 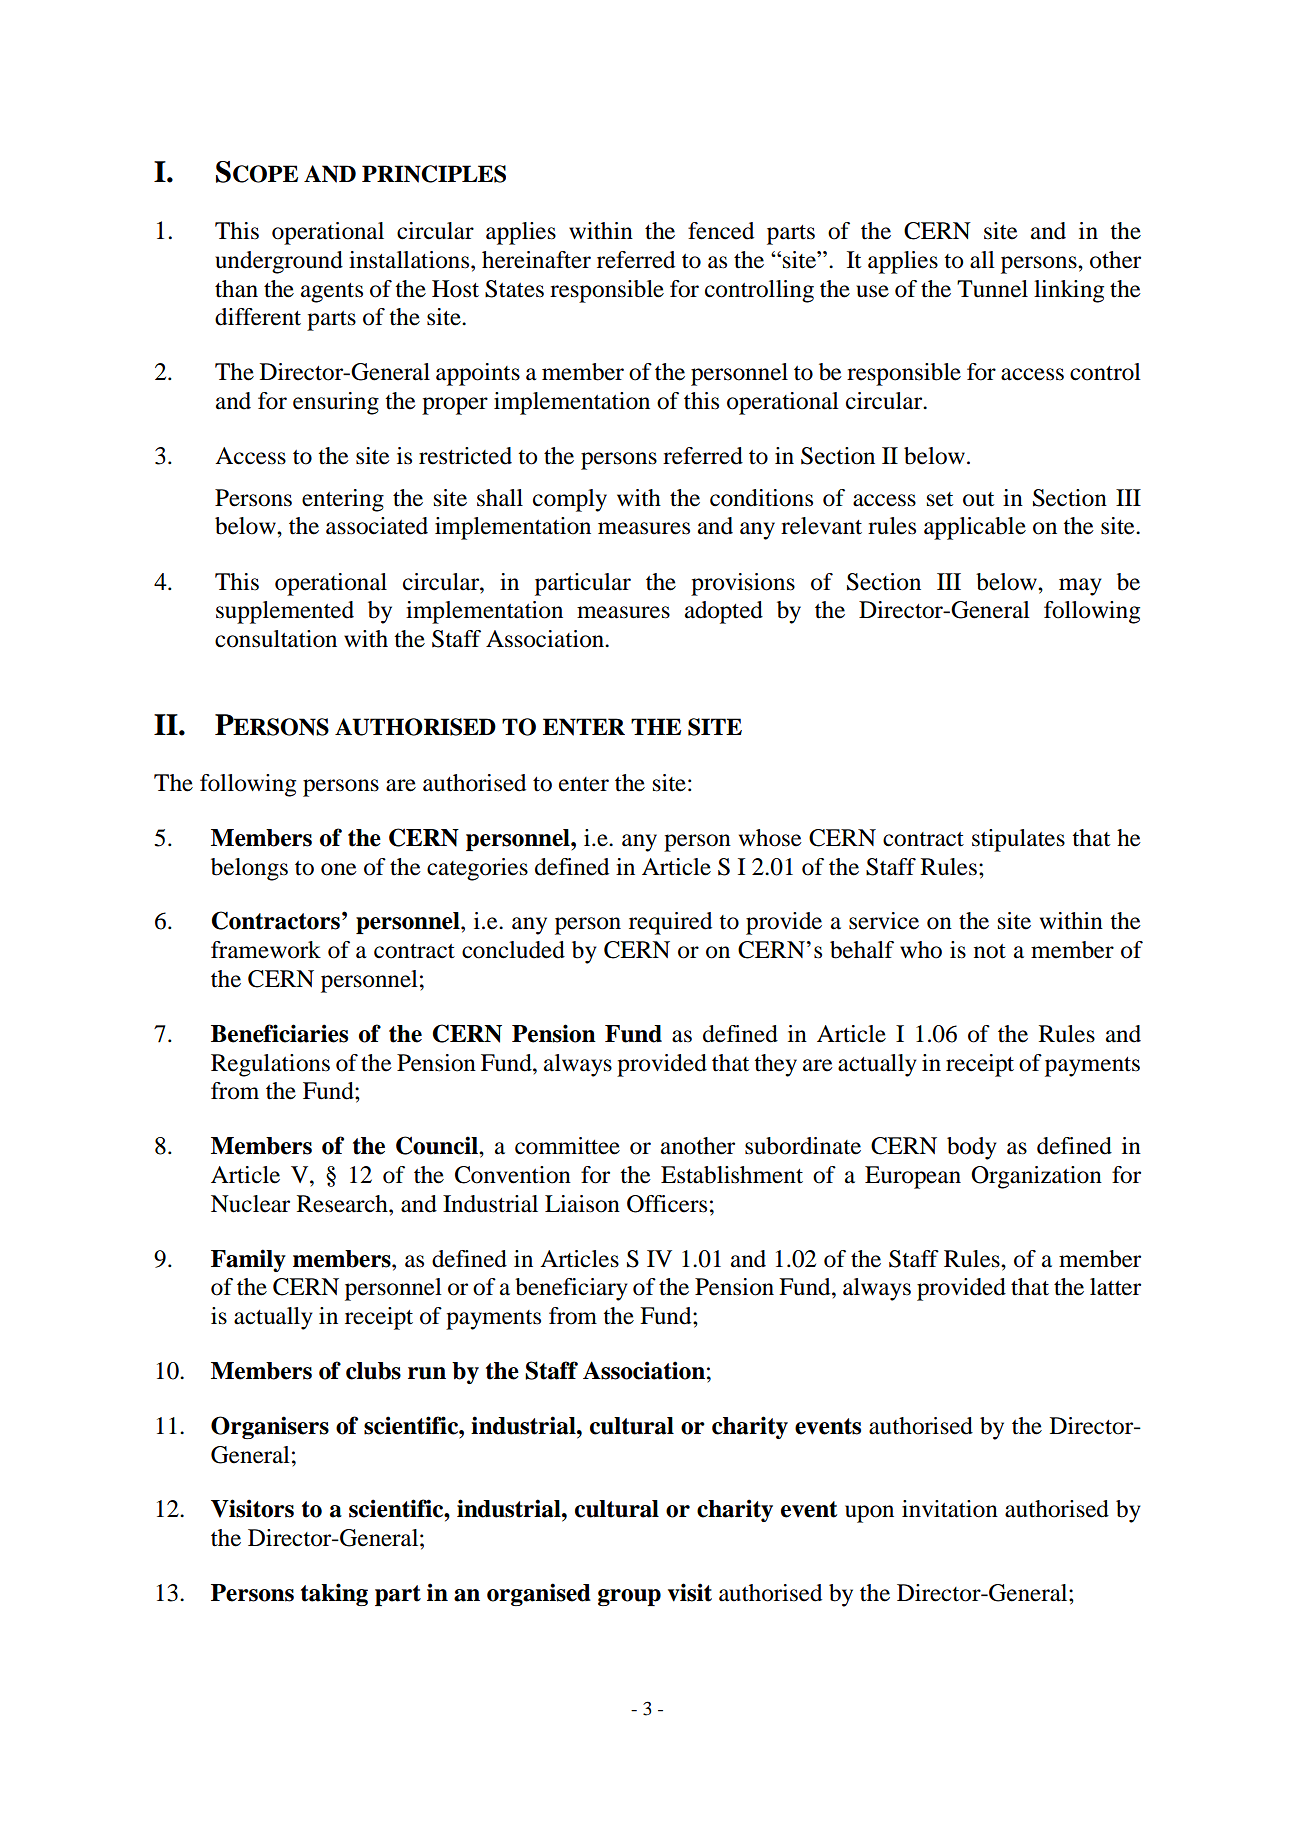 What do you see at coordinates (334, 1594) in the page?
I see `taking` at bounding box center [334, 1594].
